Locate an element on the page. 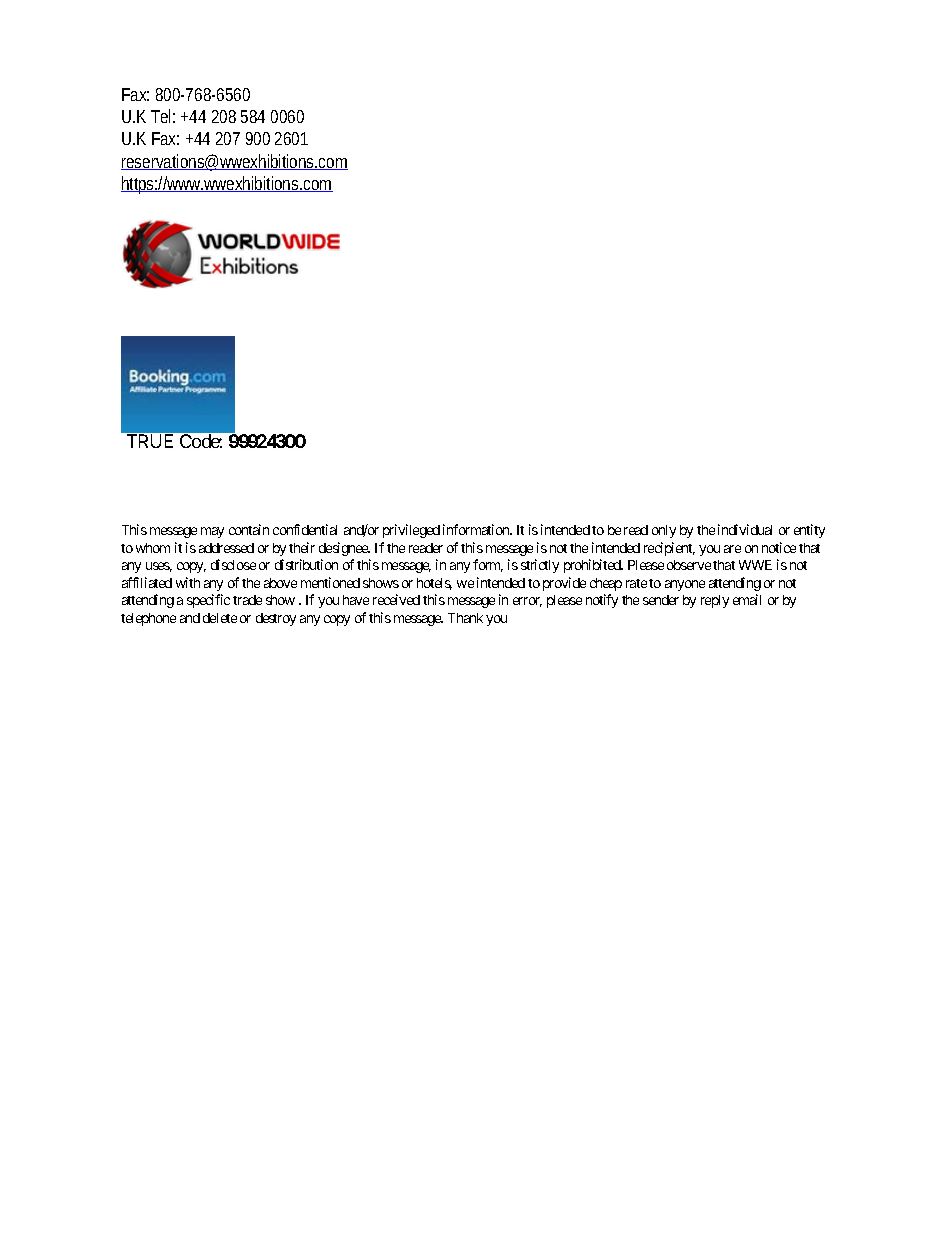 Image resolution: width=952 pixels, height=1233 pixels. Thank is located at coordinates (465, 618).
